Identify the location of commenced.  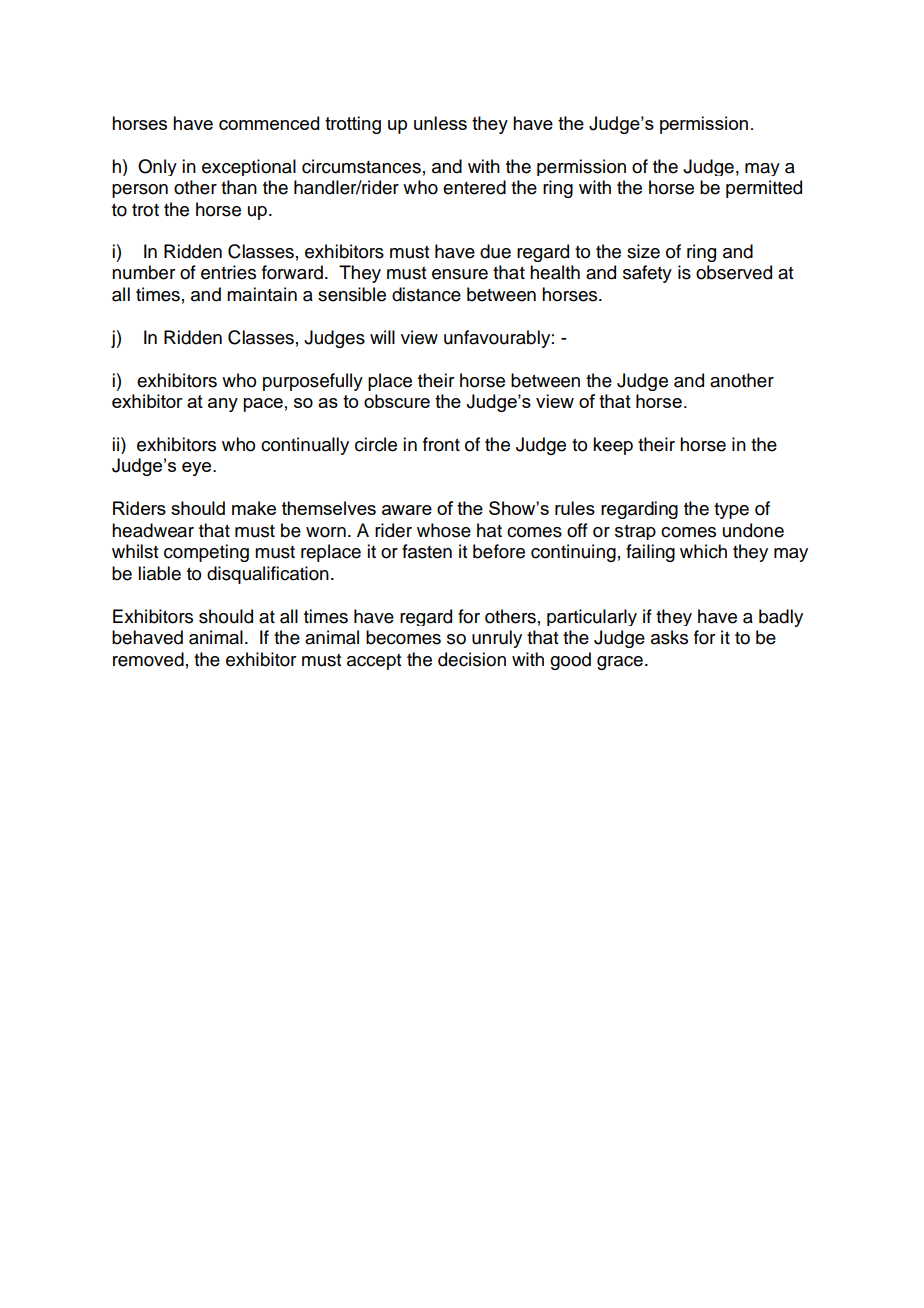
(269, 123).
